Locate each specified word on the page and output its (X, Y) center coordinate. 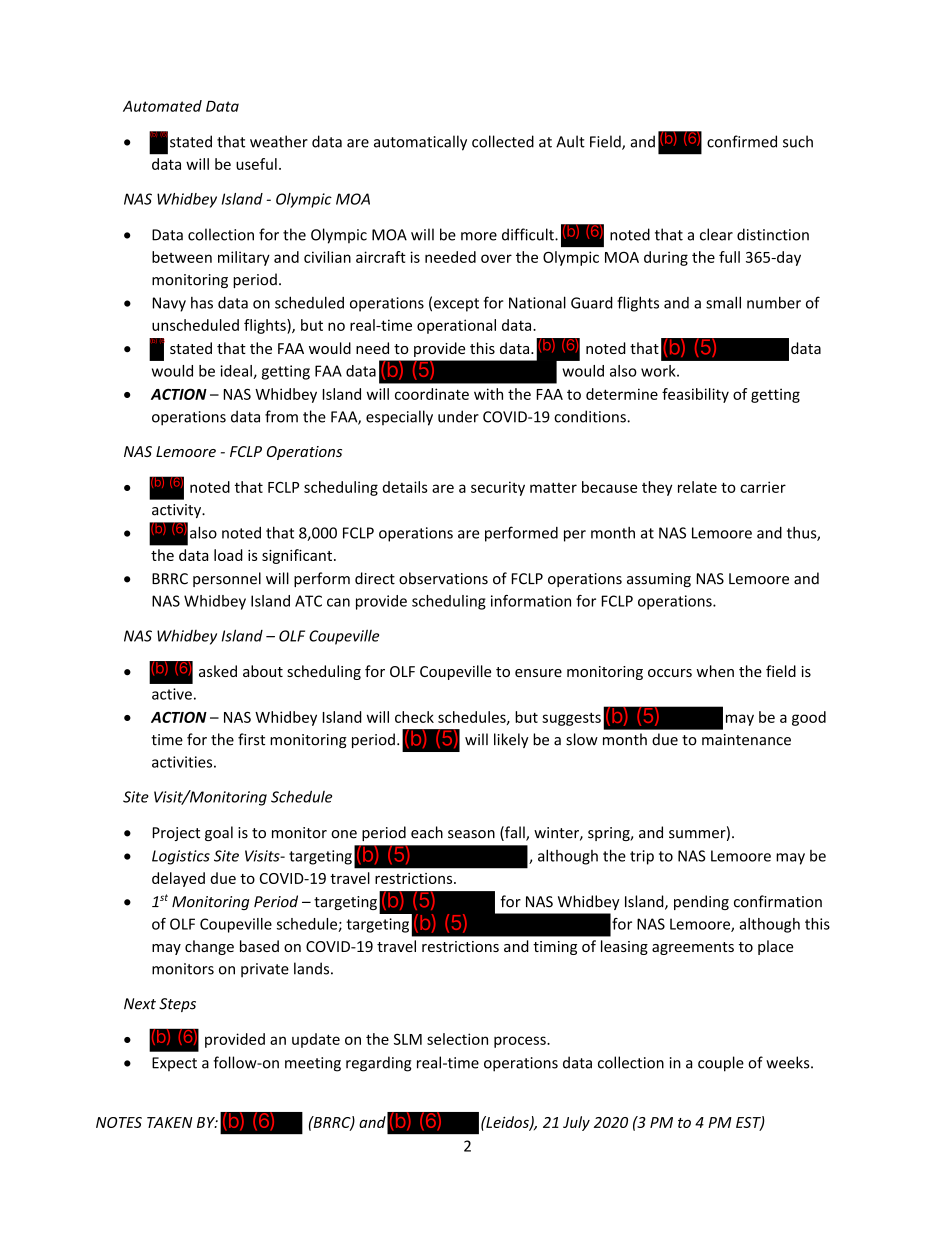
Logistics (181, 857)
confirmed (742, 141)
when (715, 671)
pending (701, 902)
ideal (237, 372)
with (488, 394)
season (471, 834)
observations (443, 578)
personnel (227, 579)
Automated (162, 106)
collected (503, 141)
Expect (174, 1064)
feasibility (695, 395)
